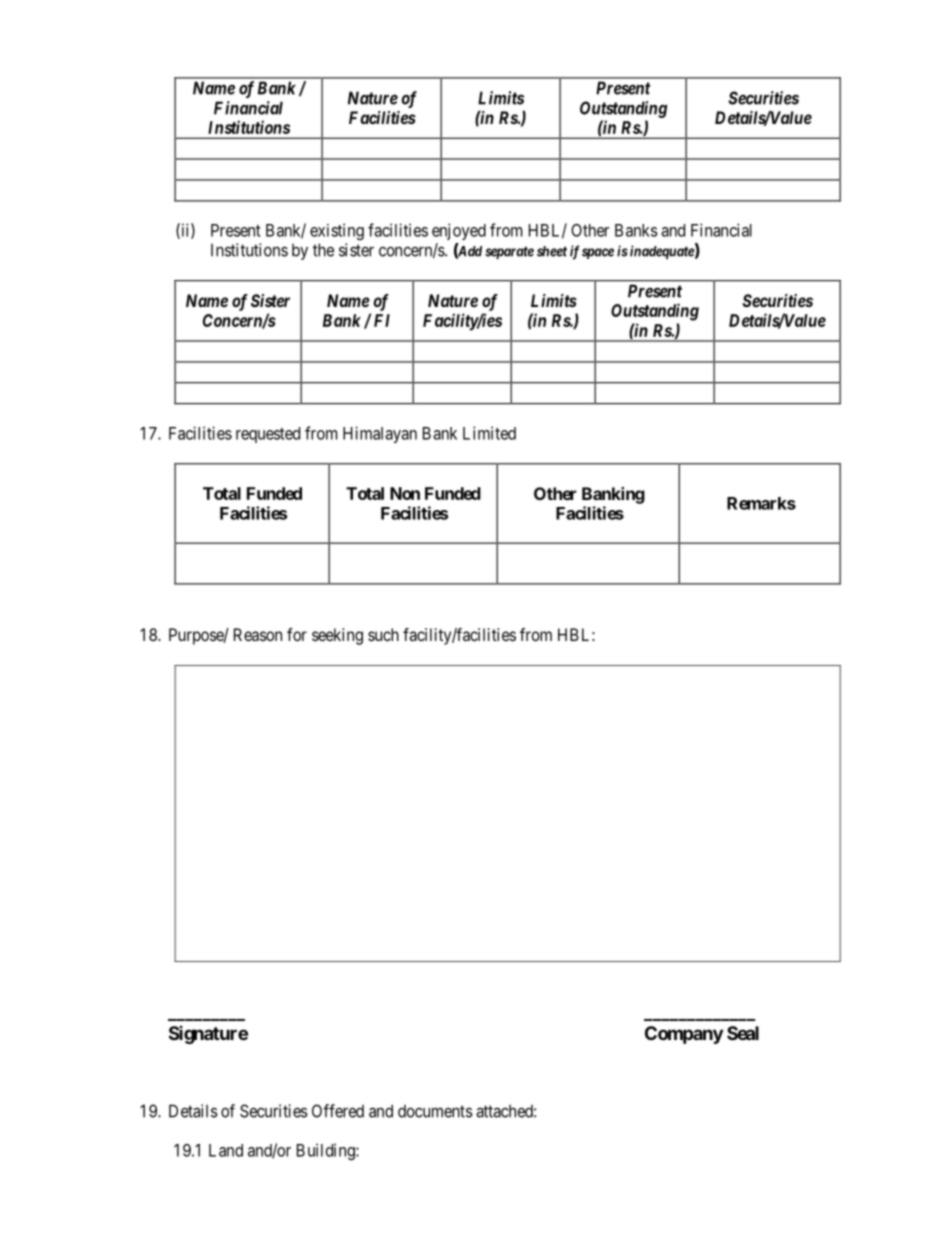  I want to click on Building, so click(327, 1151).
